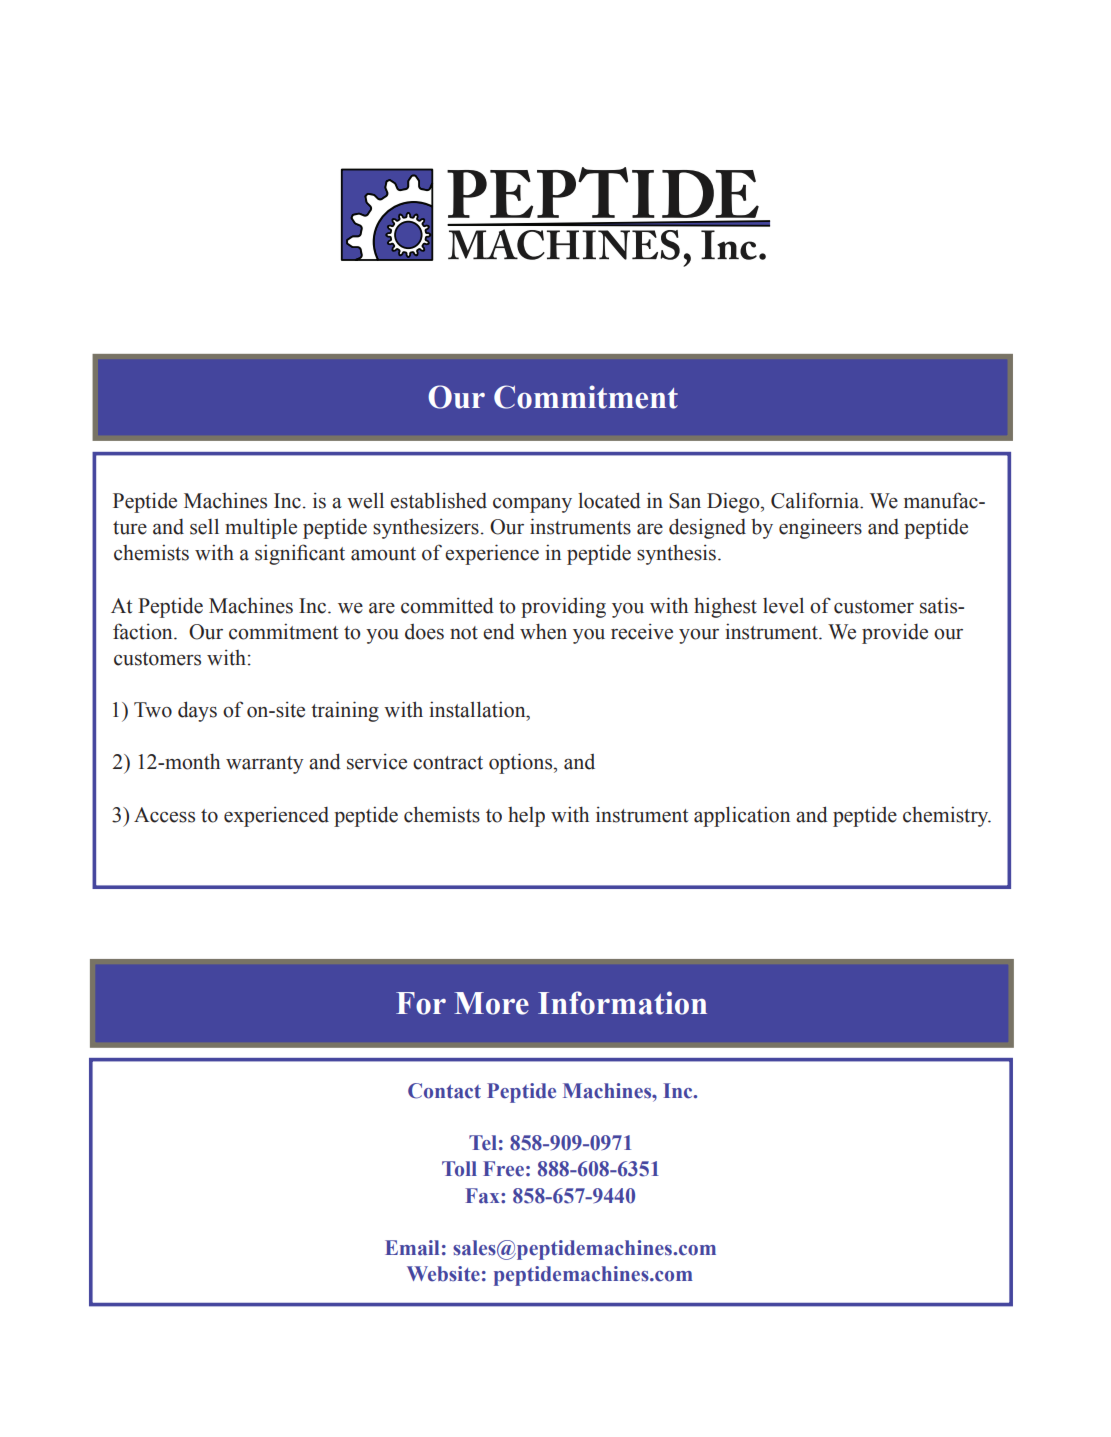  What do you see at coordinates (543, 631) in the screenshot?
I see `when` at bounding box center [543, 631].
